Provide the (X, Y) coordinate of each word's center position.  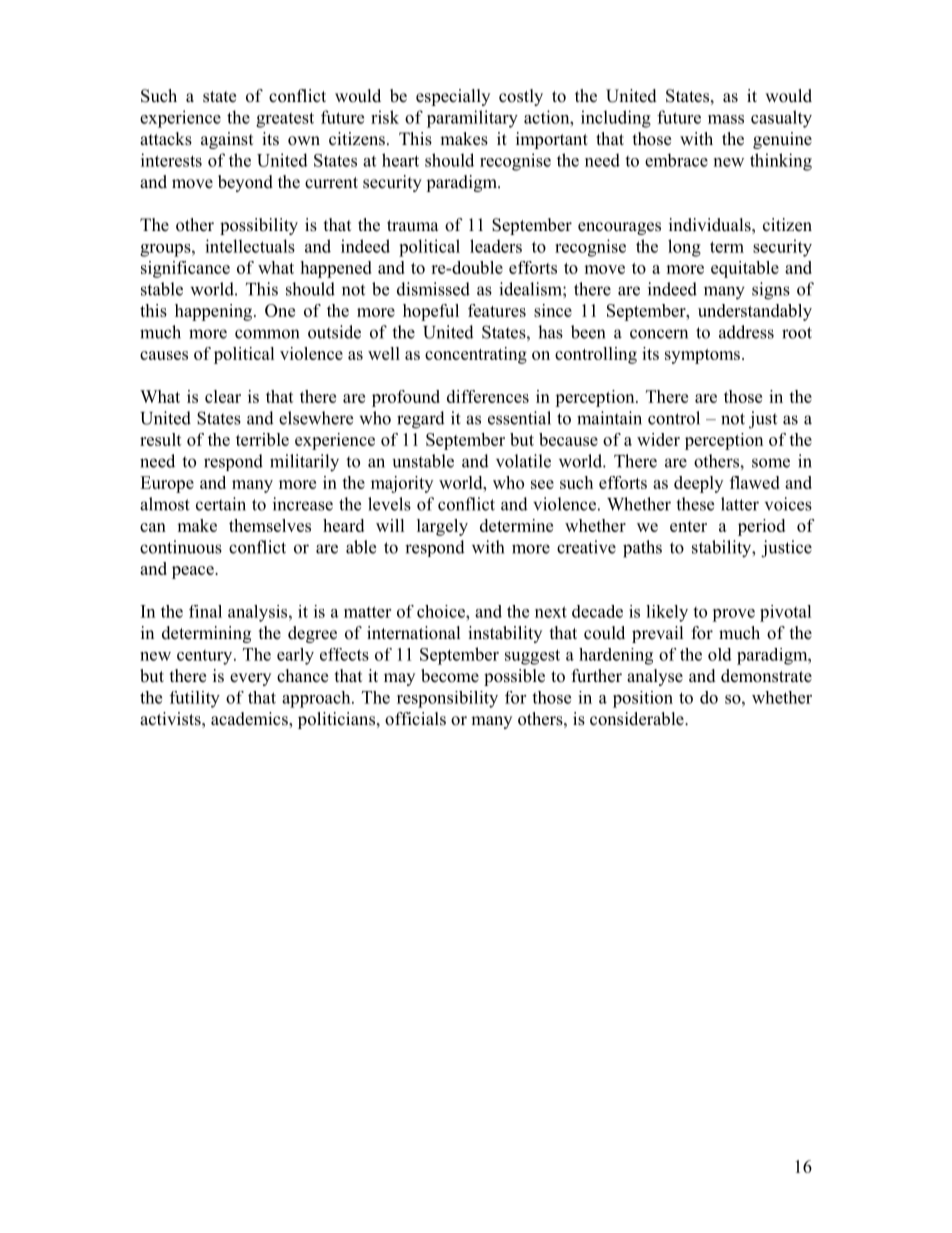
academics (250, 720)
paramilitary (472, 119)
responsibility (447, 699)
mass (726, 119)
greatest (285, 120)
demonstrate (766, 676)
